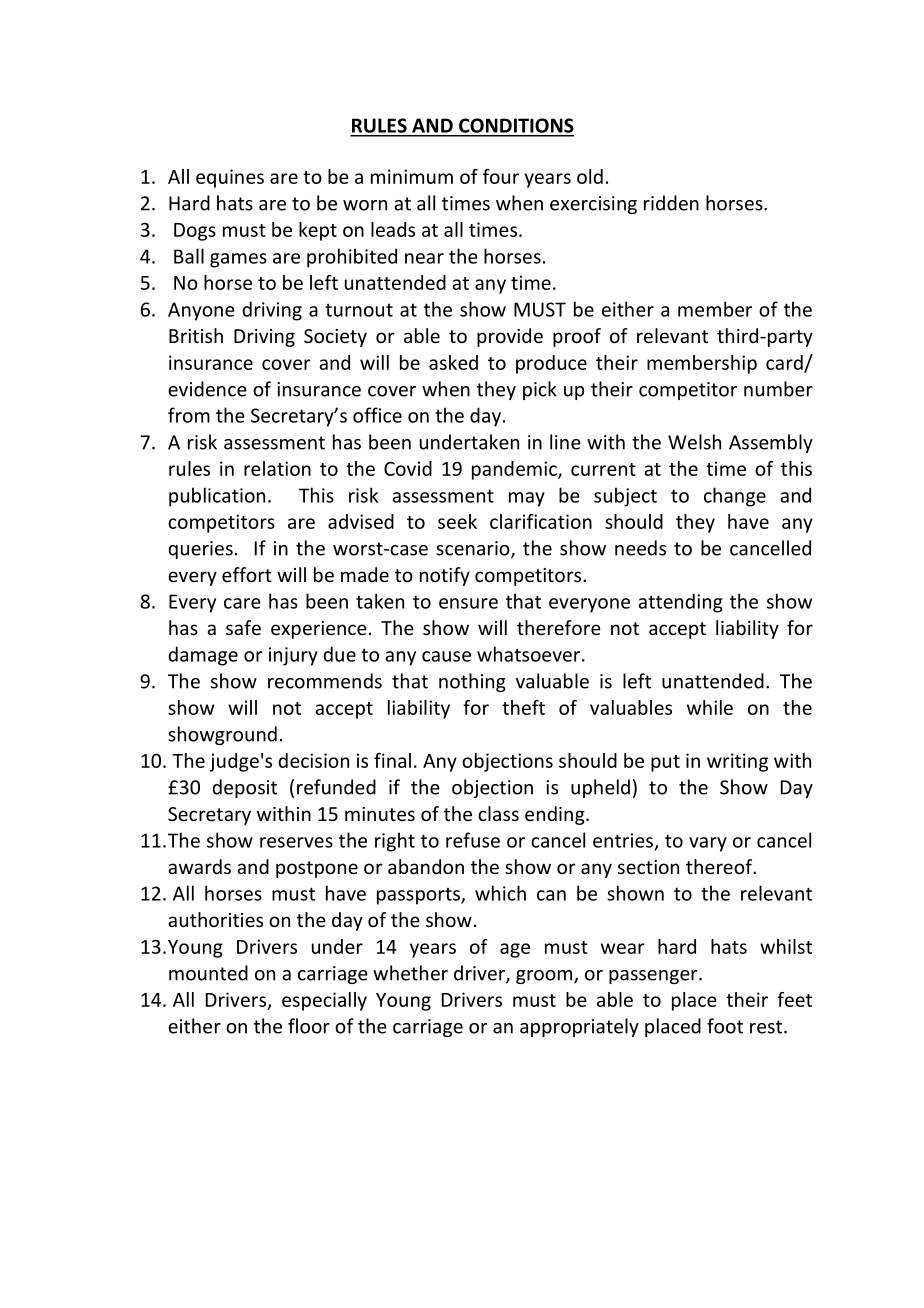 This screenshot has height=1308, width=924. What do you see at coordinates (498, 813) in the screenshot?
I see `class` at bounding box center [498, 813].
